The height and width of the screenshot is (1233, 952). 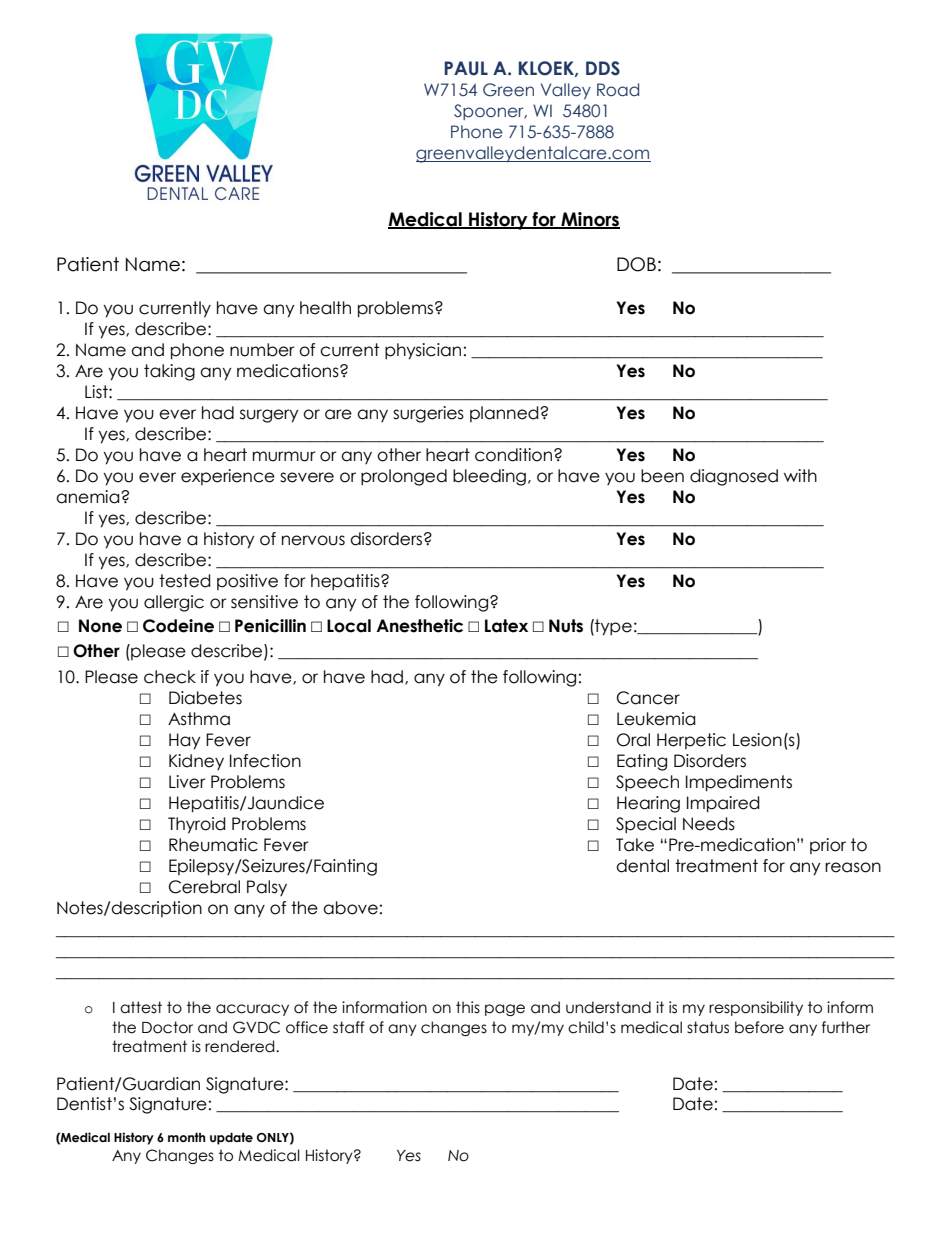 What do you see at coordinates (506, 626) in the screenshot?
I see `Latex` at bounding box center [506, 626].
